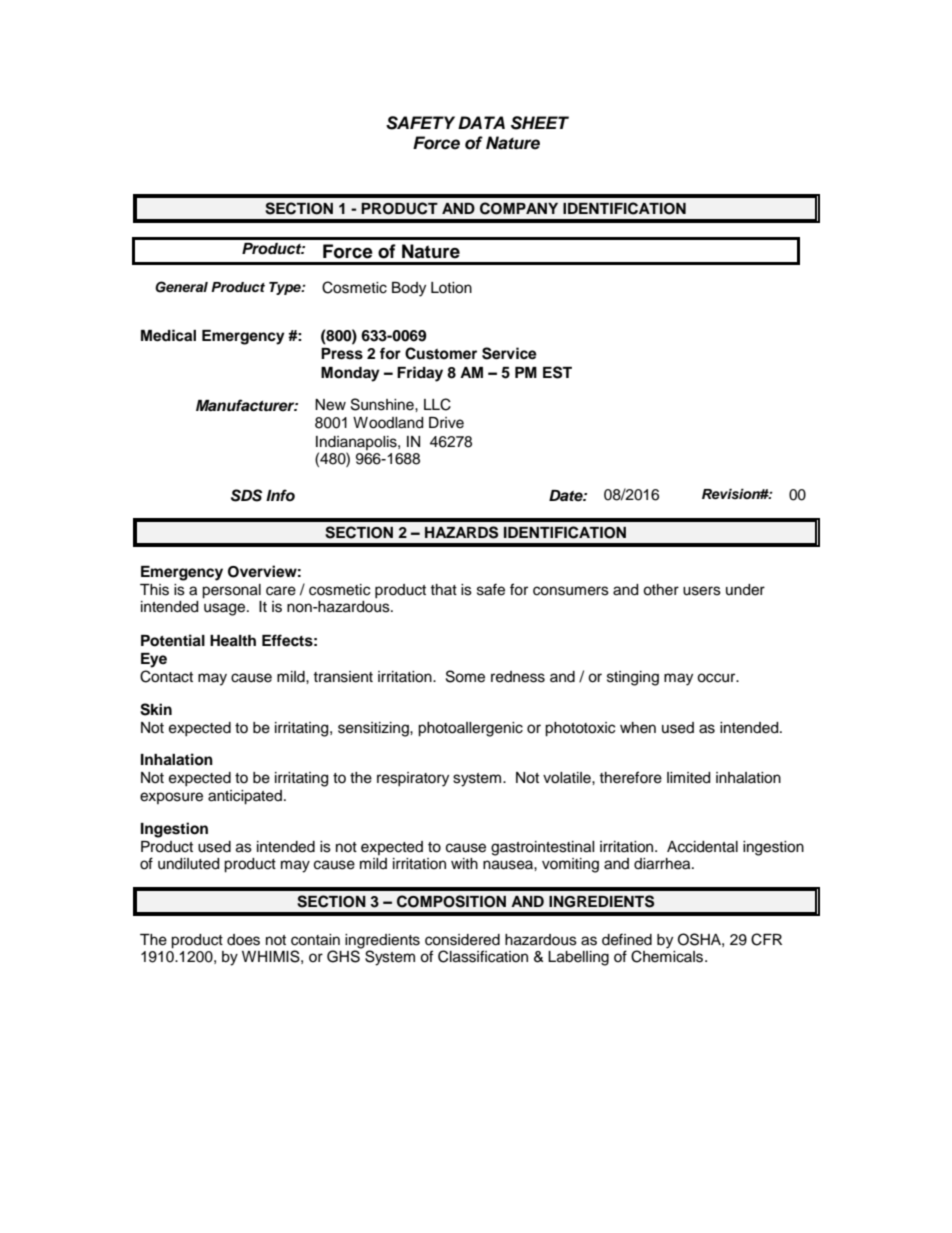  I want to click on considered, so click(462, 940).
